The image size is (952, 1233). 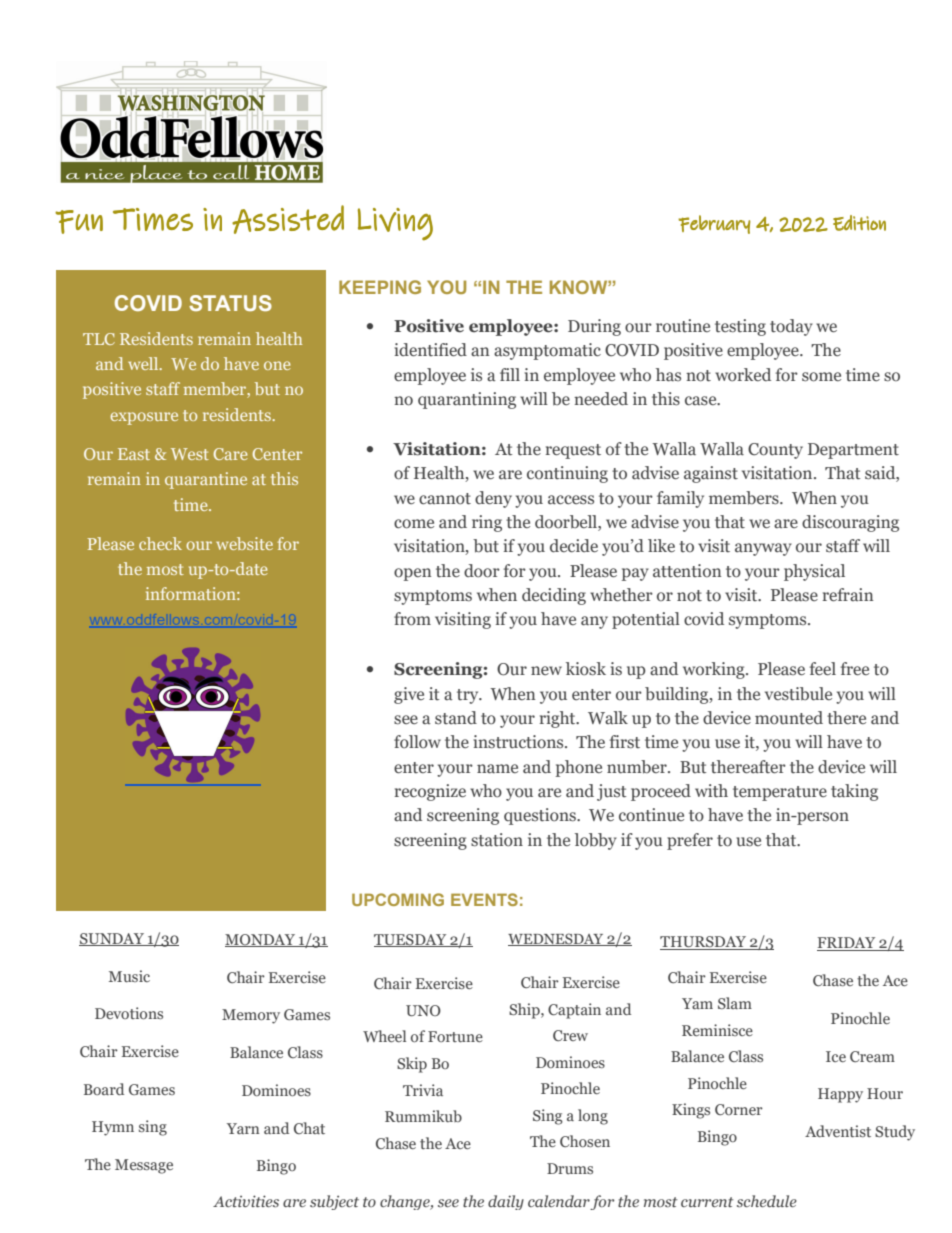 What do you see at coordinates (547, 351) in the document?
I see `asymptomatic` at bounding box center [547, 351].
